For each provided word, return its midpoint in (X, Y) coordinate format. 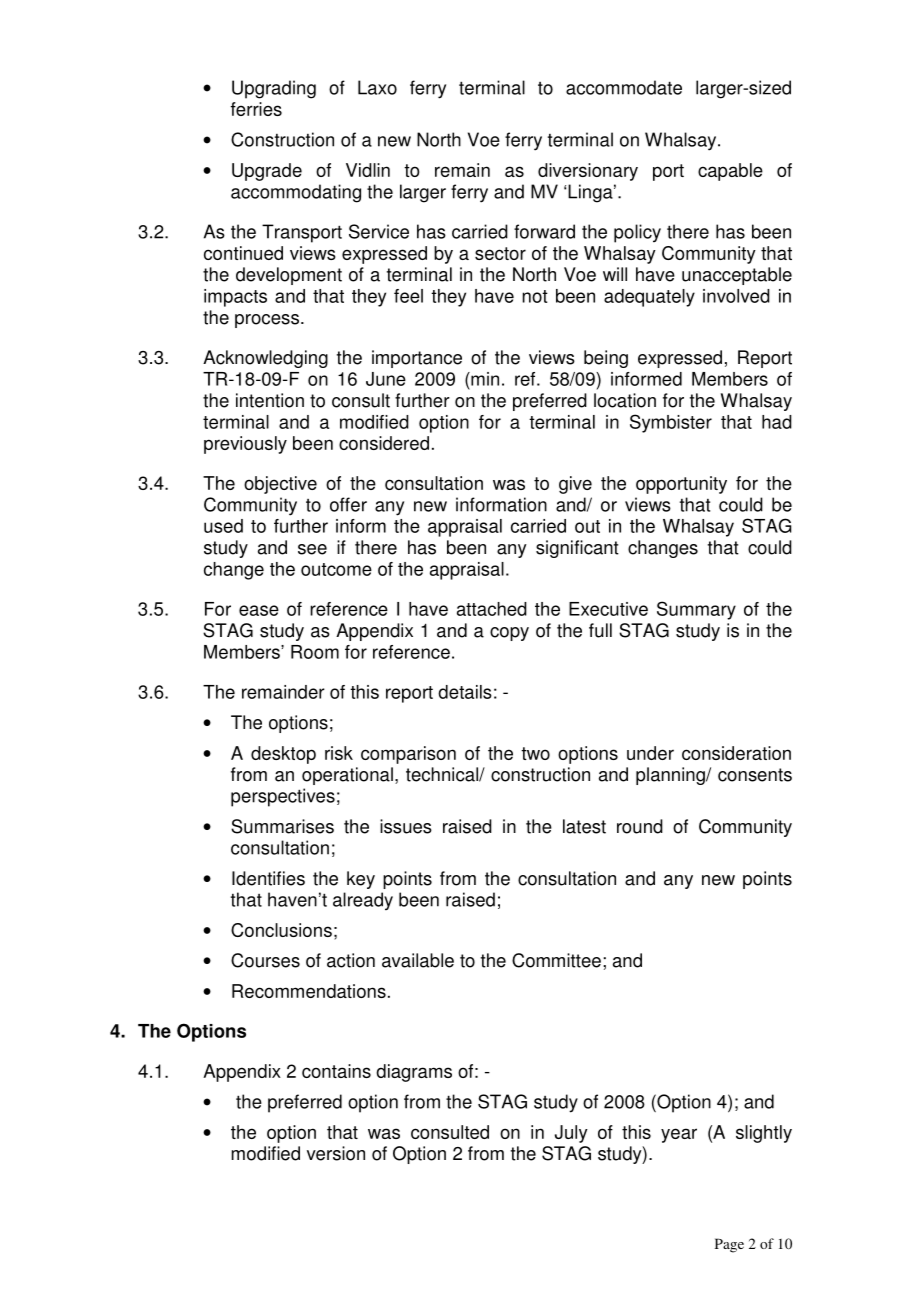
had (777, 422)
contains (336, 1071)
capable (730, 172)
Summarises (282, 826)
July (571, 1134)
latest (584, 826)
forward (544, 231)
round (640, 826)
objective (280, 485)
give (575, 485)
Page (729, 1245)
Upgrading (274, 89)
